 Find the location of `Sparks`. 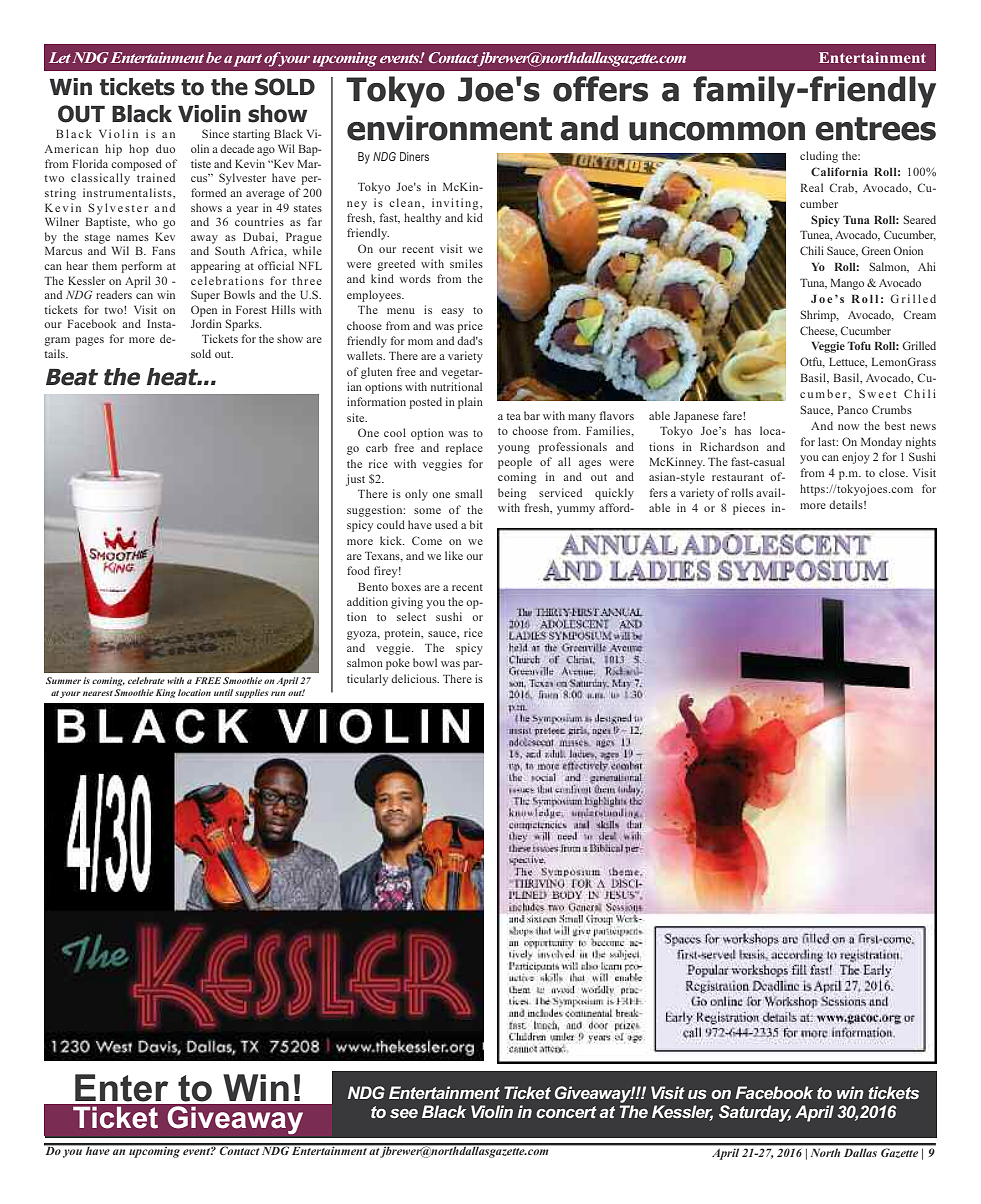

Sparks is located at coordinates (243, 325).
